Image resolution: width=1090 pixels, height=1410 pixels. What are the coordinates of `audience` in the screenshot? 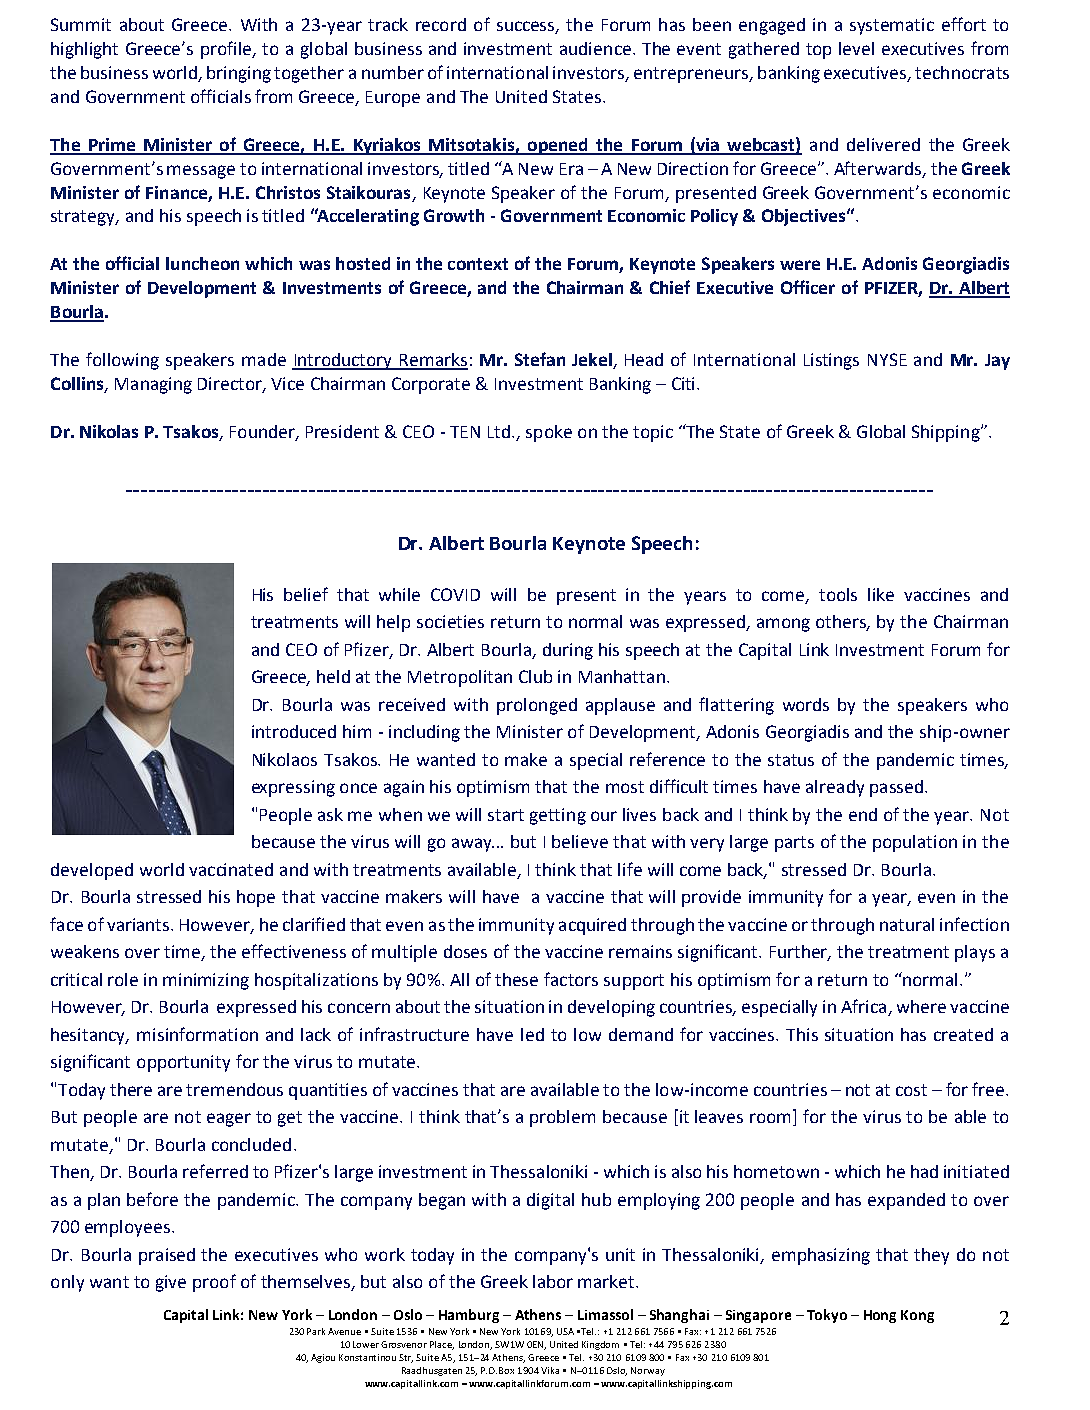 It's located at (595, 48).
